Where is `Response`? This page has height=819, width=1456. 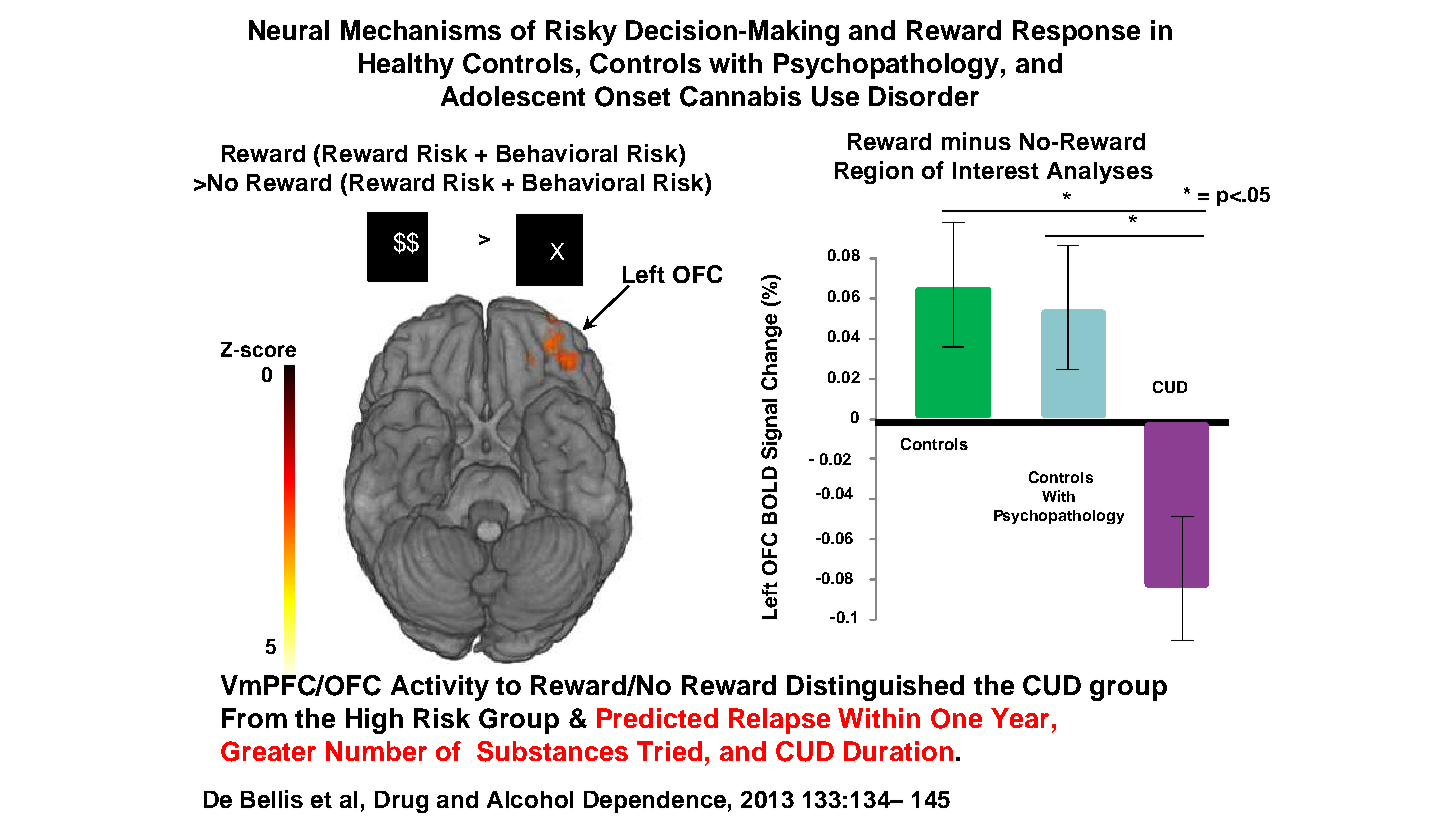
Response is located at coordinates (1076, 33).
